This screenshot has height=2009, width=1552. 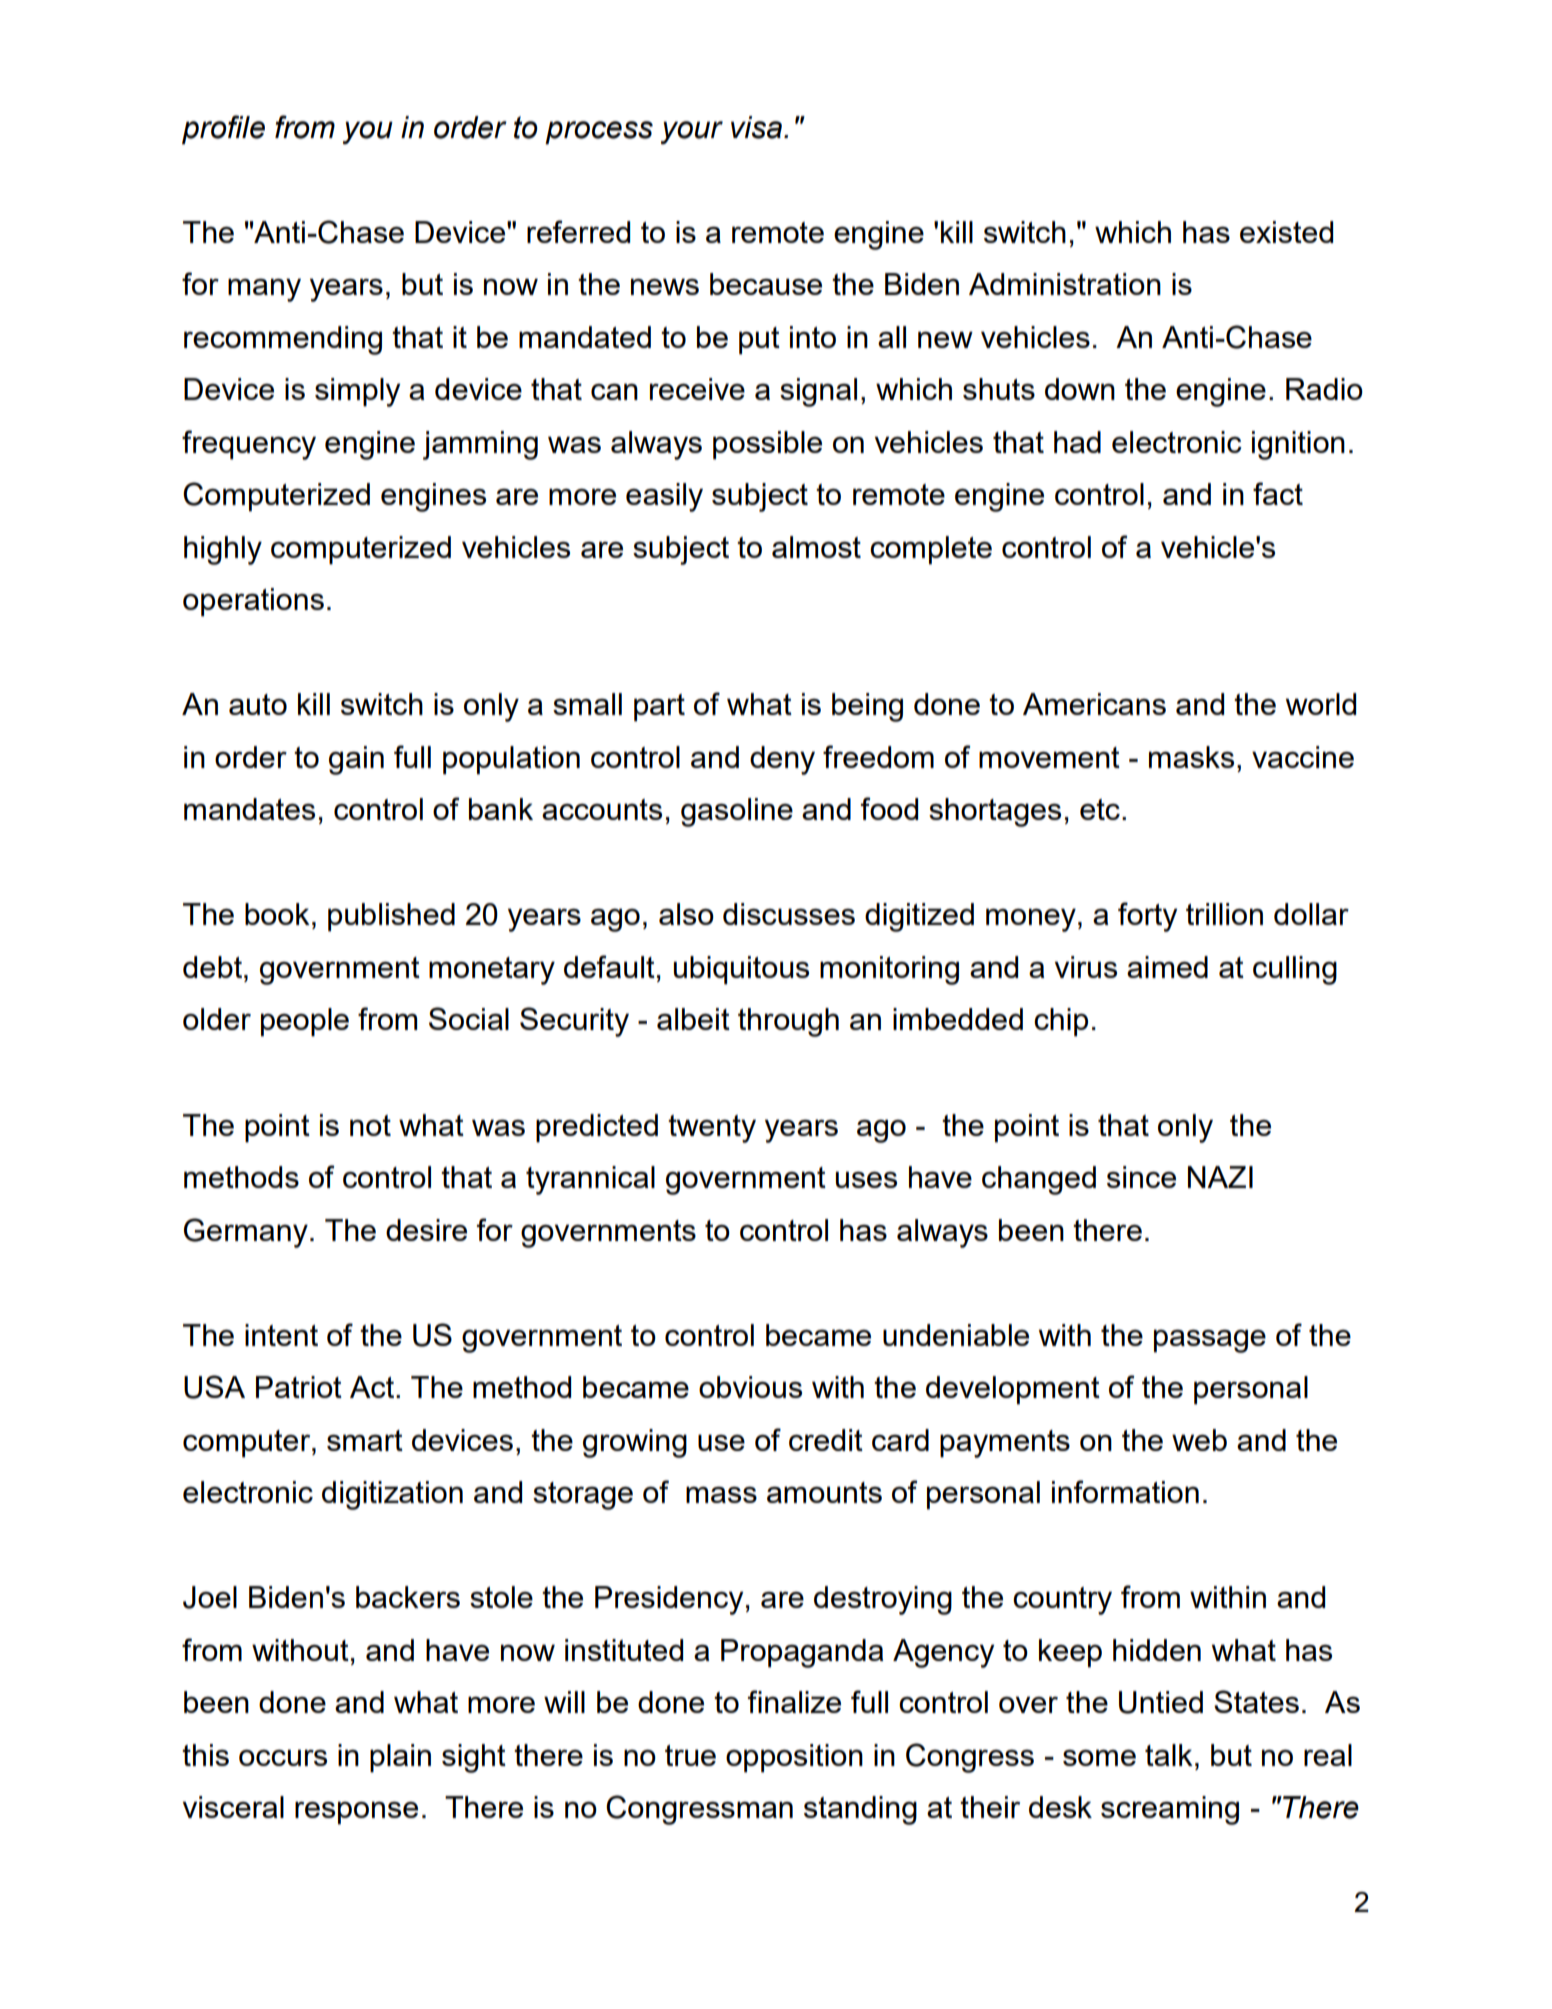 I want to click on operations, so click(x=253, y=602).
